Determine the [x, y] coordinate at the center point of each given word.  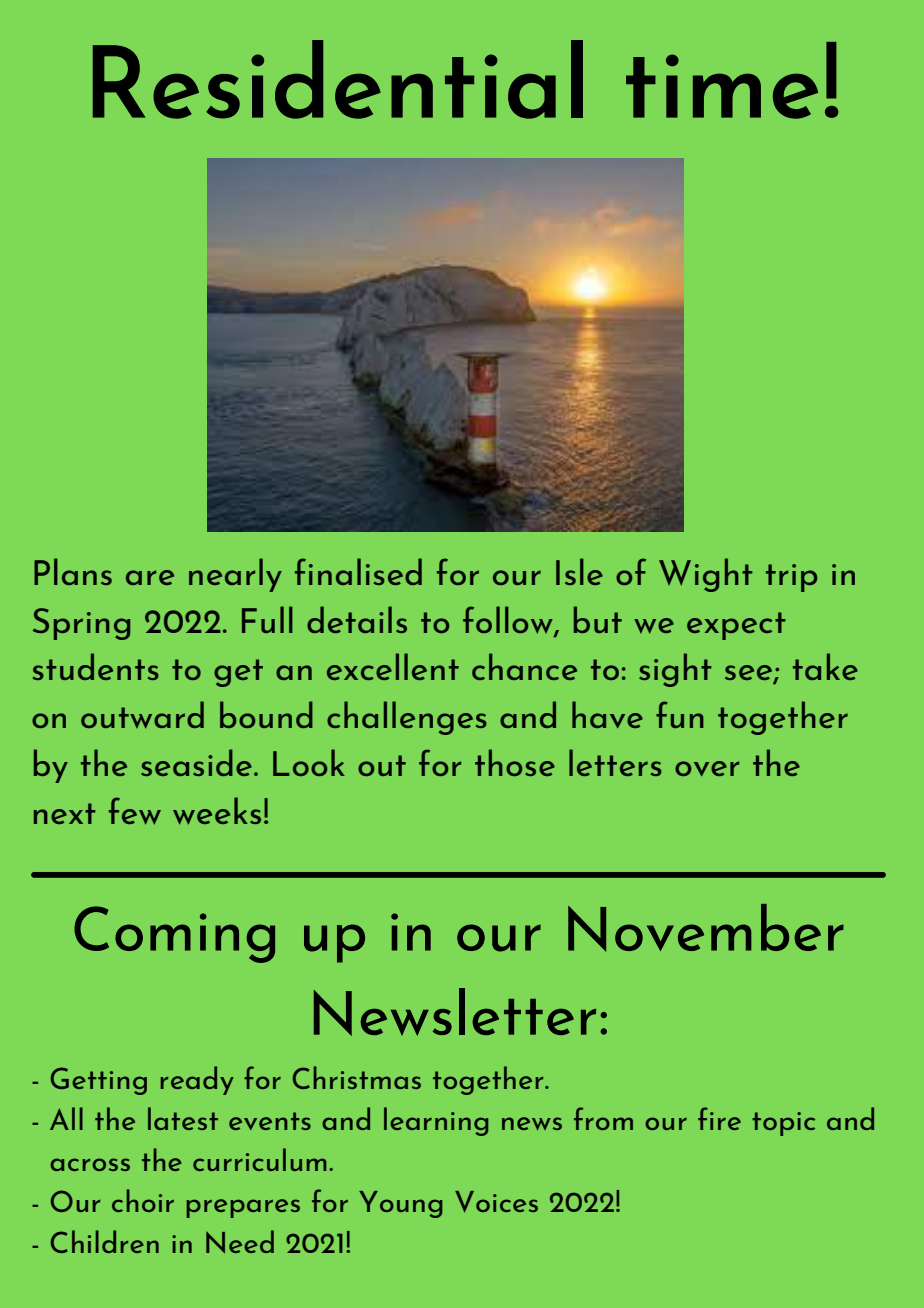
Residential [338, 79]
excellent [393, 666]
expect [736, 626]
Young [400, 1204]
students [96, 666]
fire [719, 1118]
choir [143, 1200]
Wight [706, 575]
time [722, 86]
